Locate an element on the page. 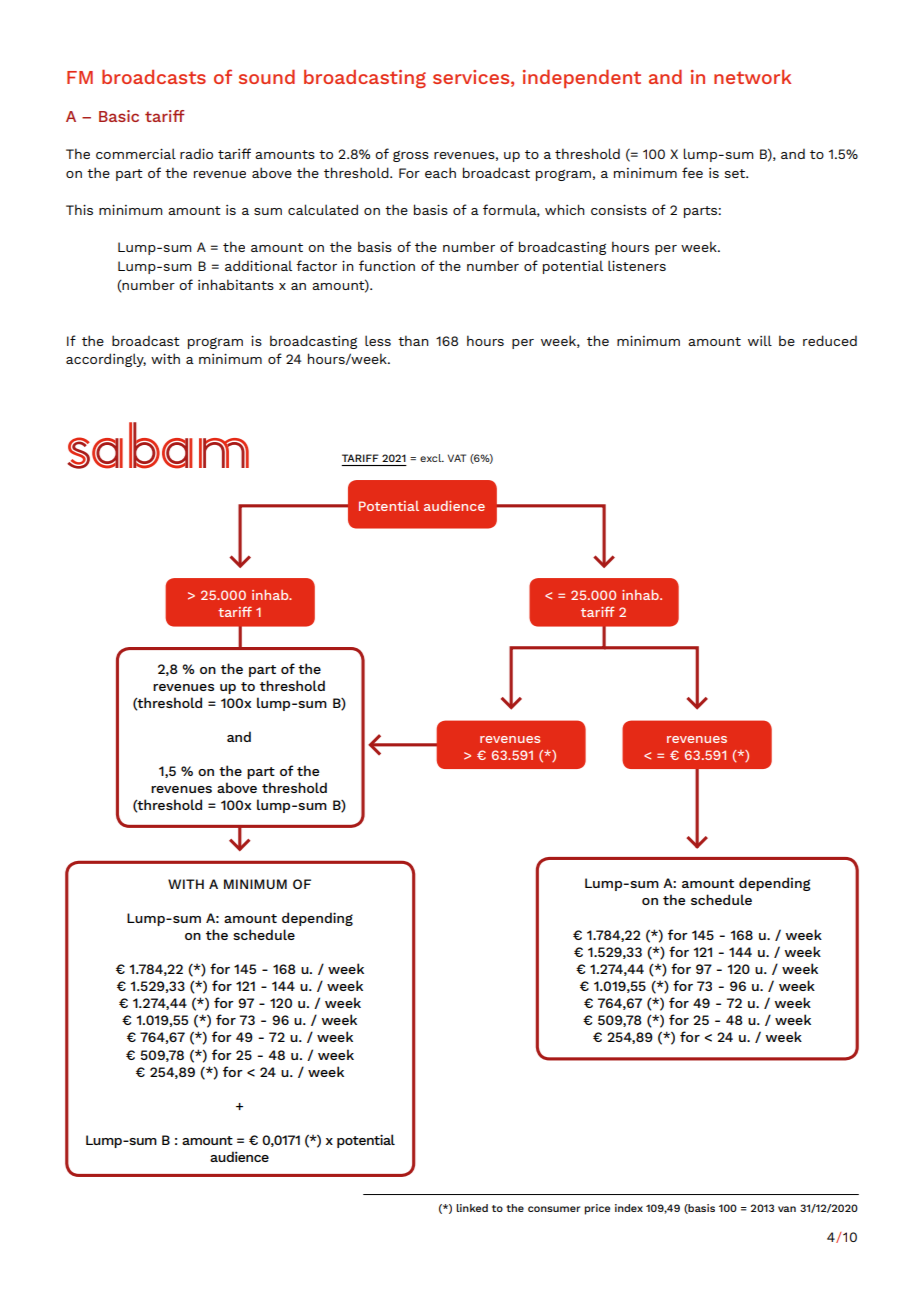 The image size is (924, 1308). consumer is located at coordinates (554, 1209).
